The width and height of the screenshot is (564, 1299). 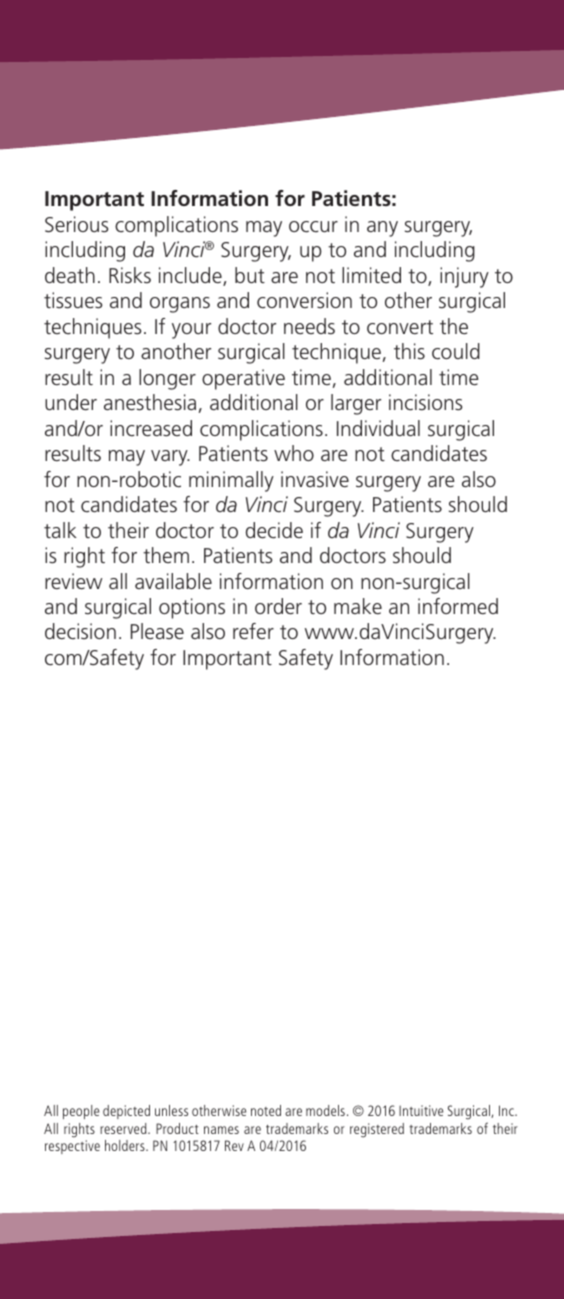 I want to click on noted, so click(x=266, y=1110).
